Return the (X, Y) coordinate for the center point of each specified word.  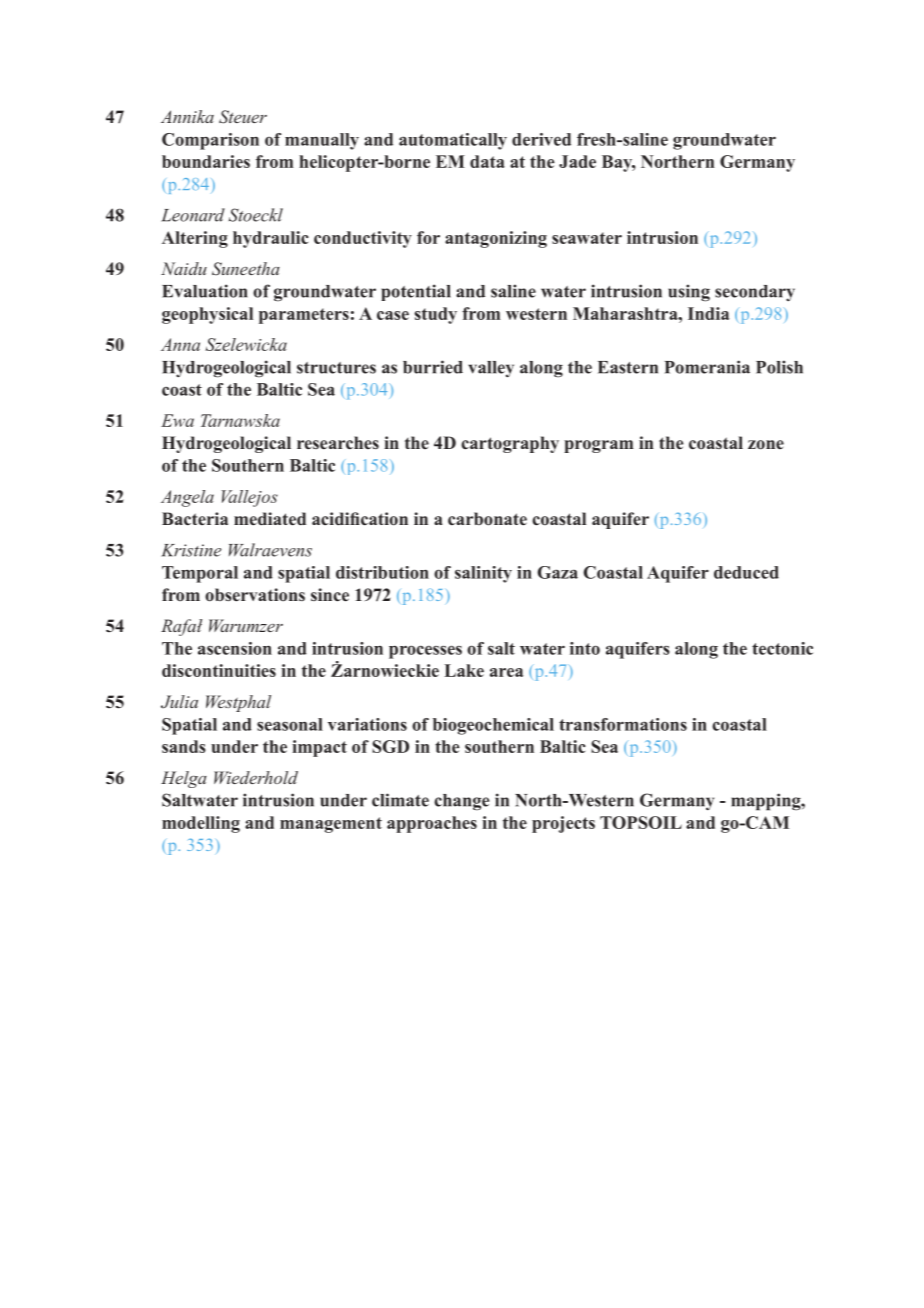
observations (255, 595)
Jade (577, 161)
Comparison (210, 141)
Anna (180, 344)
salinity (483, 574)
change (461, 802)
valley (491, 369)
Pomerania (707, 367)
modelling (201, 824)
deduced (746, 572)
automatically (453, 141)
